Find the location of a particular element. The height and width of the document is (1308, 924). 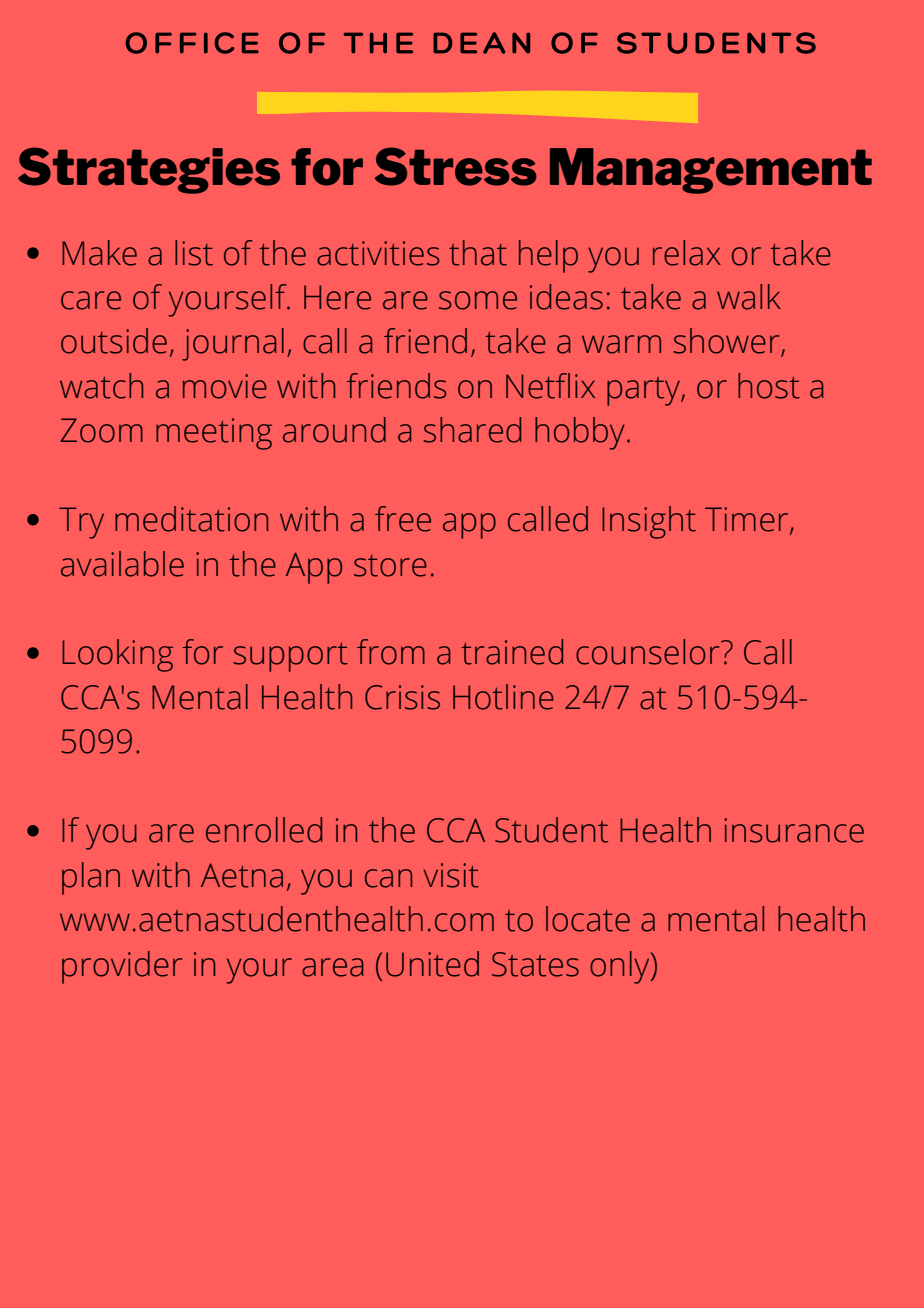

Management is located at coordinates (711, 171).
